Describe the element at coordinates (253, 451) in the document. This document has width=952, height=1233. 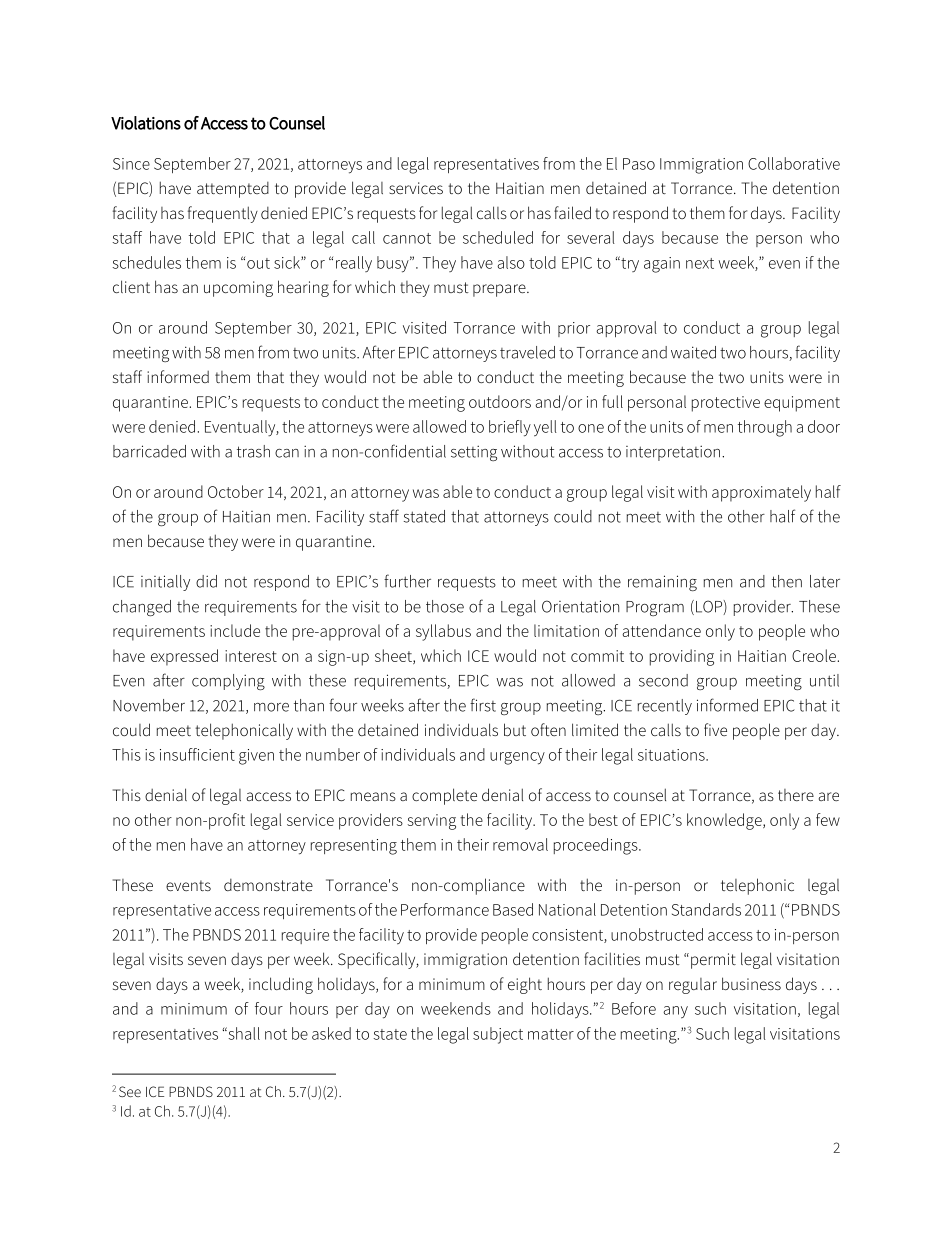
I see `trash` at that location.
